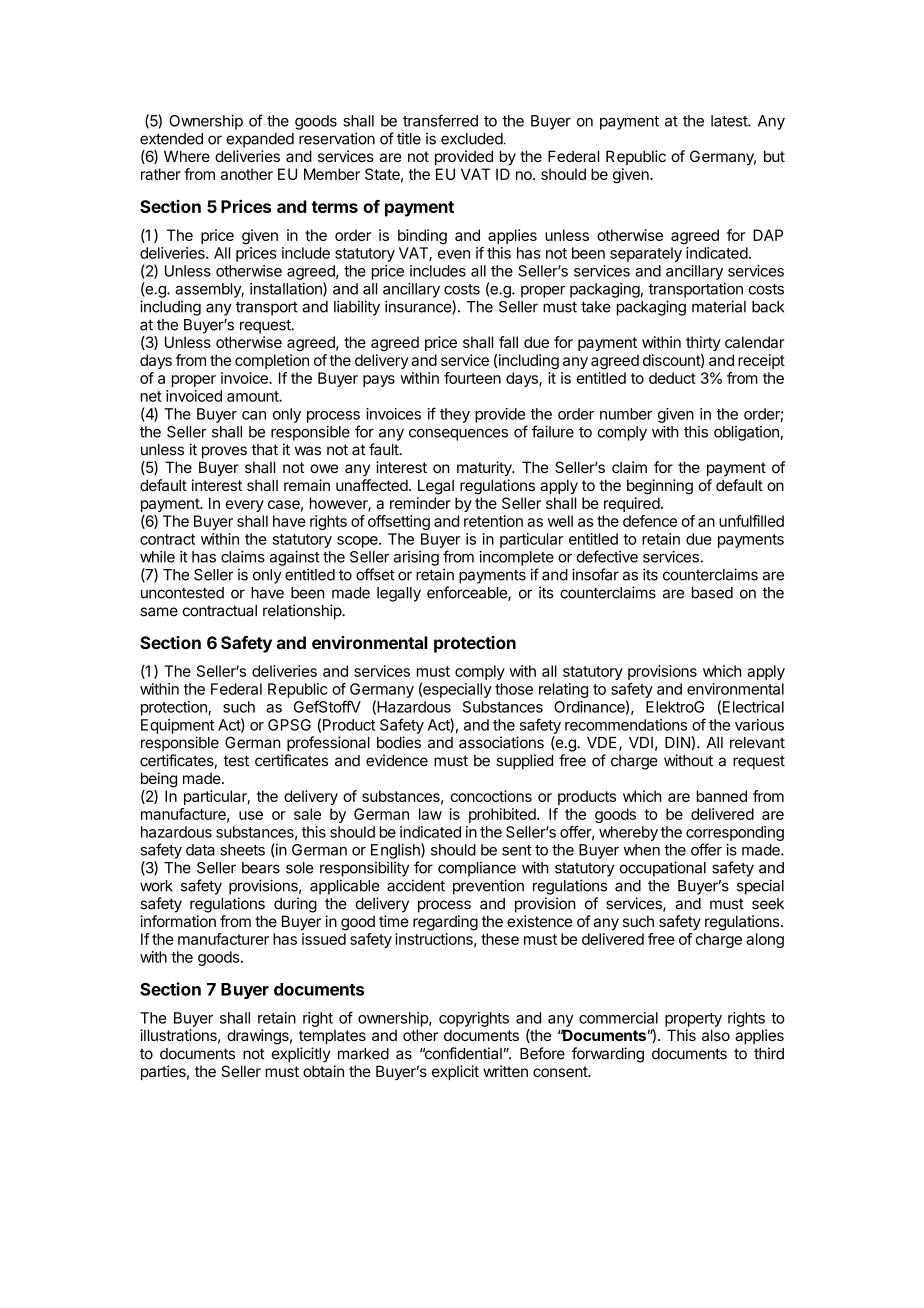 This screenshot has width=924, height=1308. Describe the element at coordinates (672, 378) in the screenshot. I see `deduct` at that location.
